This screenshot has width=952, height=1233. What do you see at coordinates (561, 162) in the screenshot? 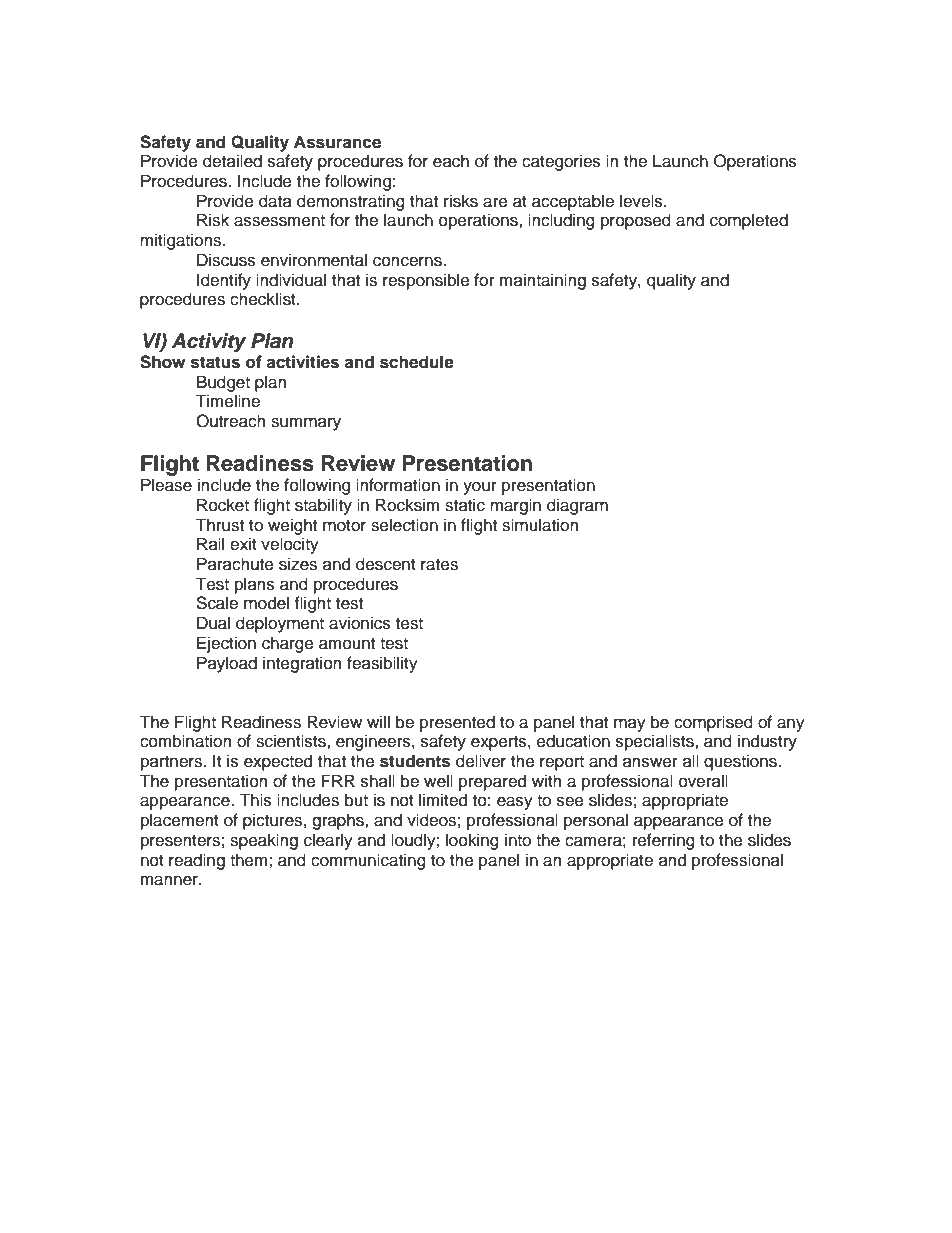
I see `categories` at bounding box center [561, 162].
